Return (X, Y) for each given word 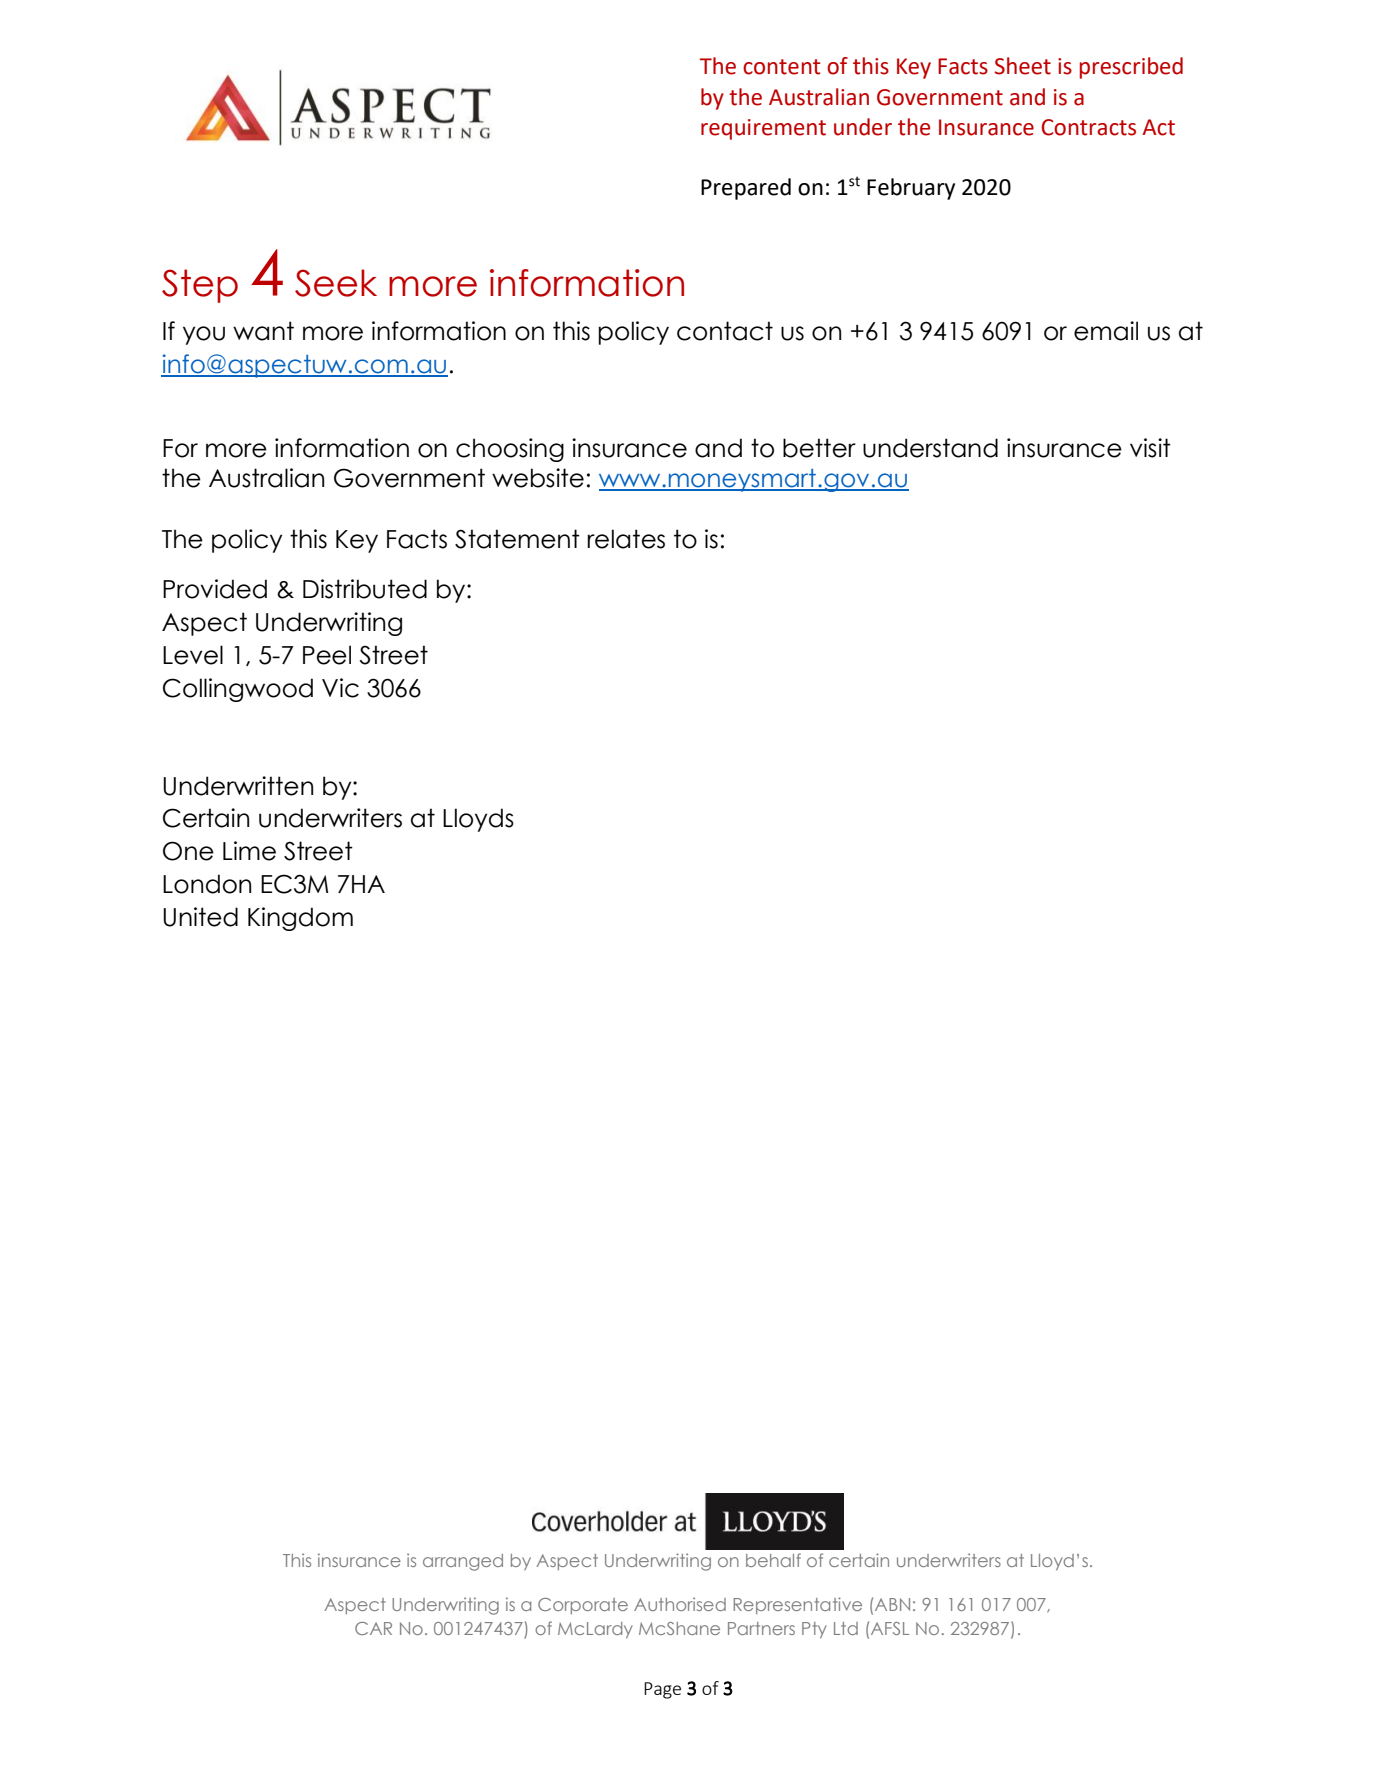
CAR (373, 1628)
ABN (892, 1604)
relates (626, 539)
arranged (463, 1562)
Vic (340, 688)
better (819, 448)
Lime (249, 851)
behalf (773, 1560)
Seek (336, 283)
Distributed (365, 589)
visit (1150, 448)
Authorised (680, 1604)
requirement (763, 129)
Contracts (1089, 127)
